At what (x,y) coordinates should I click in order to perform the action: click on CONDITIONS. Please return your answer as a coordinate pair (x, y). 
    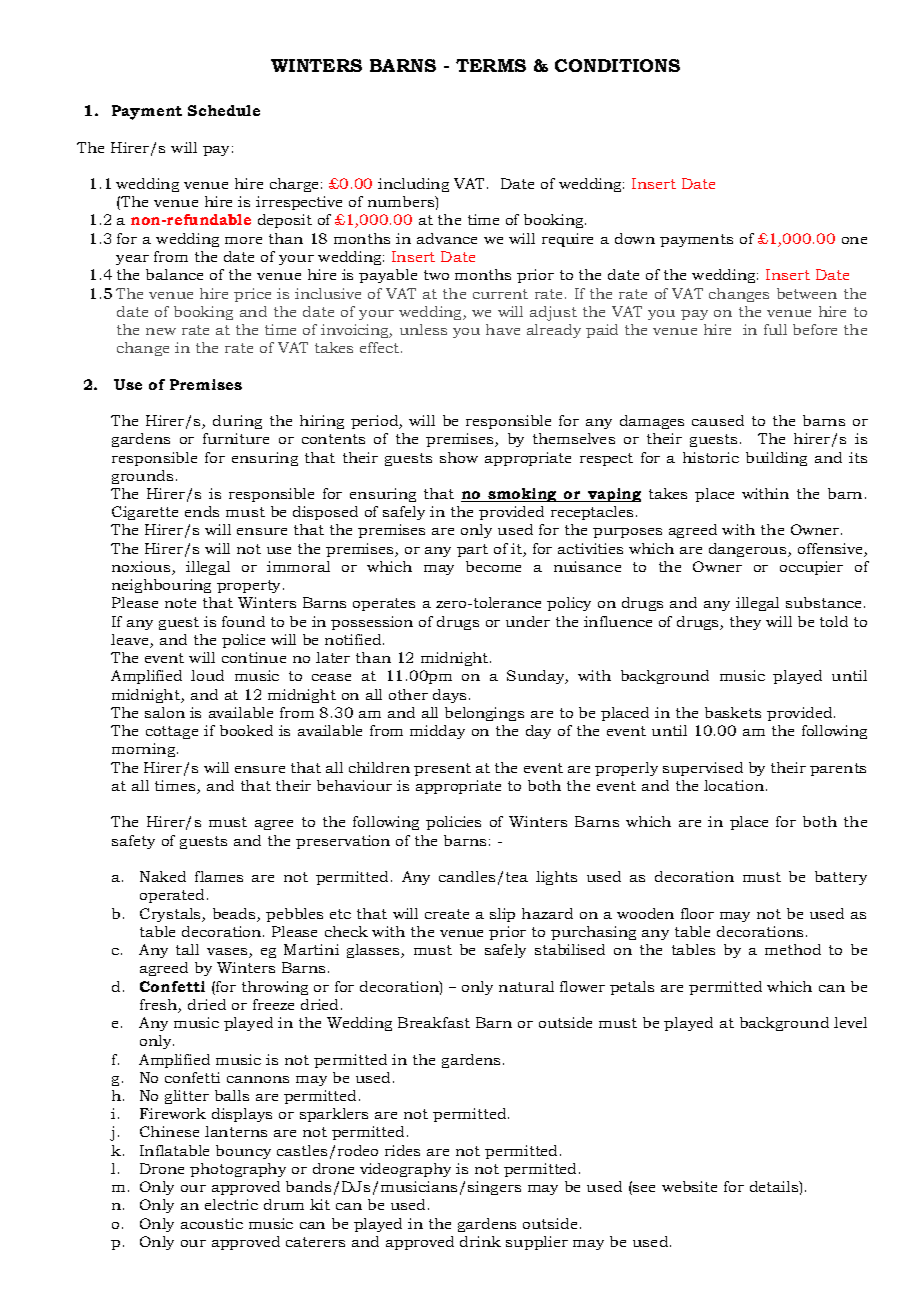
    Looking at the image, I should click on (617, 65).
